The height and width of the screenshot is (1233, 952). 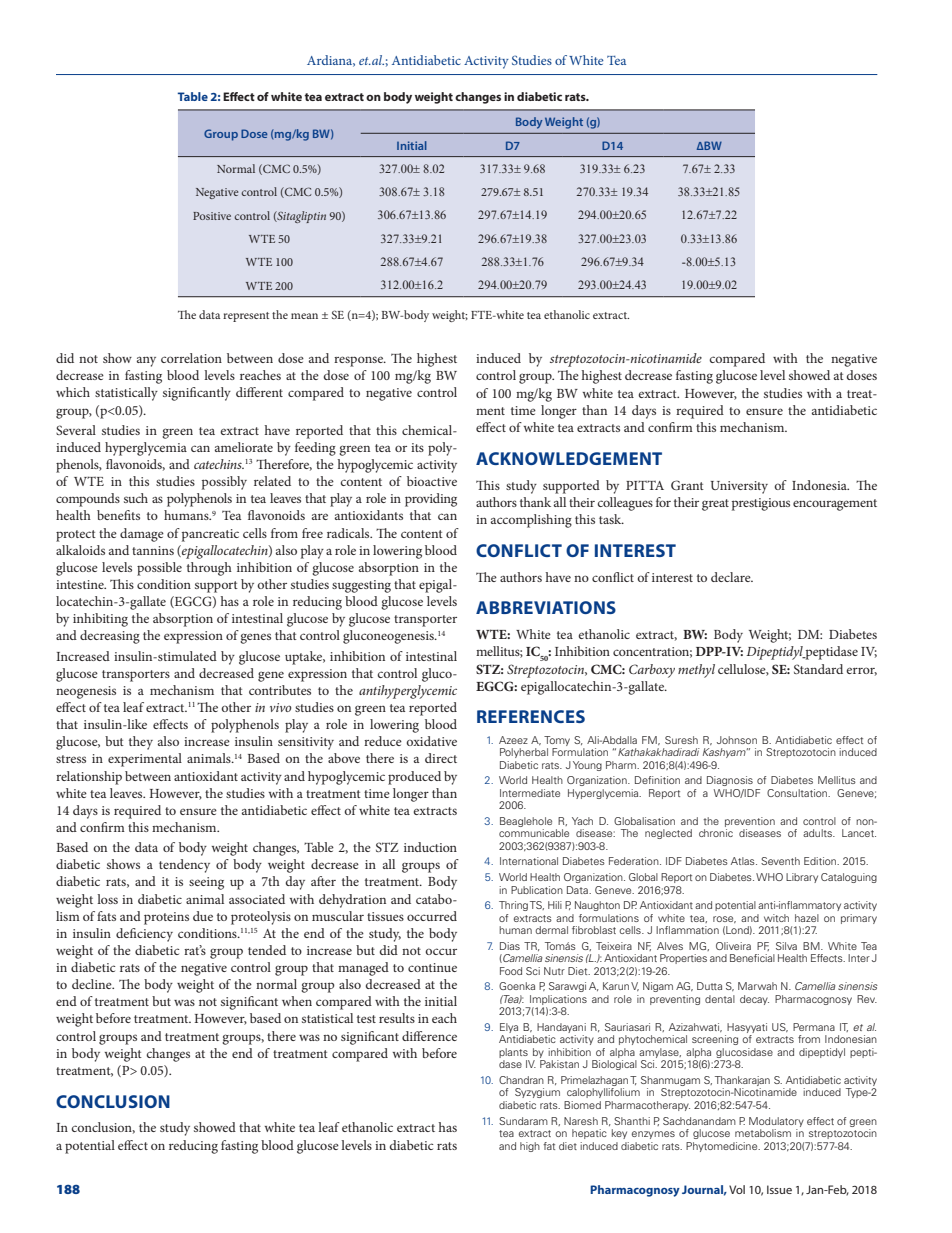 What do you see at coordinates (780, 861) in the screenshot?
I see `Seventh` at bounding box center [780, 861].
